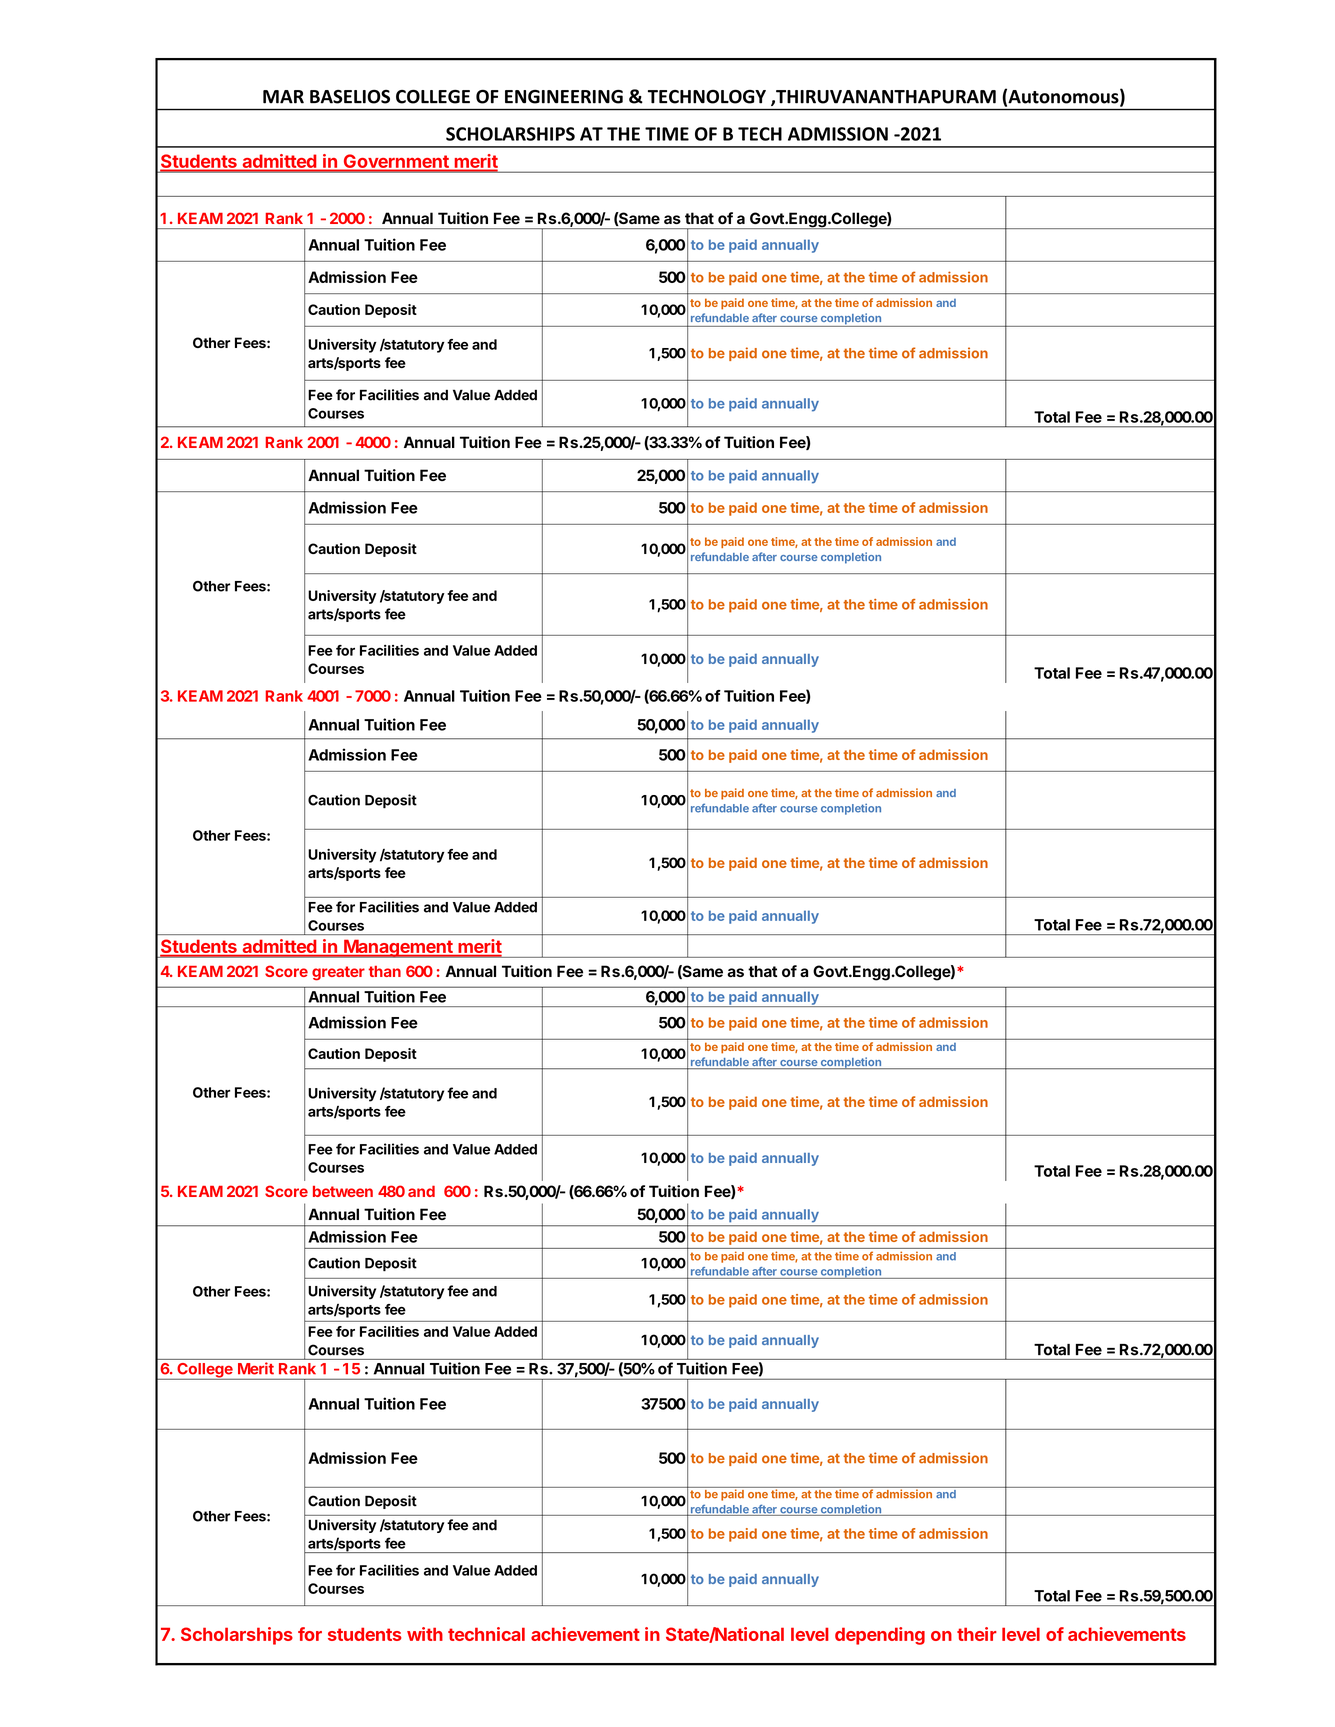  I want to click on between, so click(343, 1191).
